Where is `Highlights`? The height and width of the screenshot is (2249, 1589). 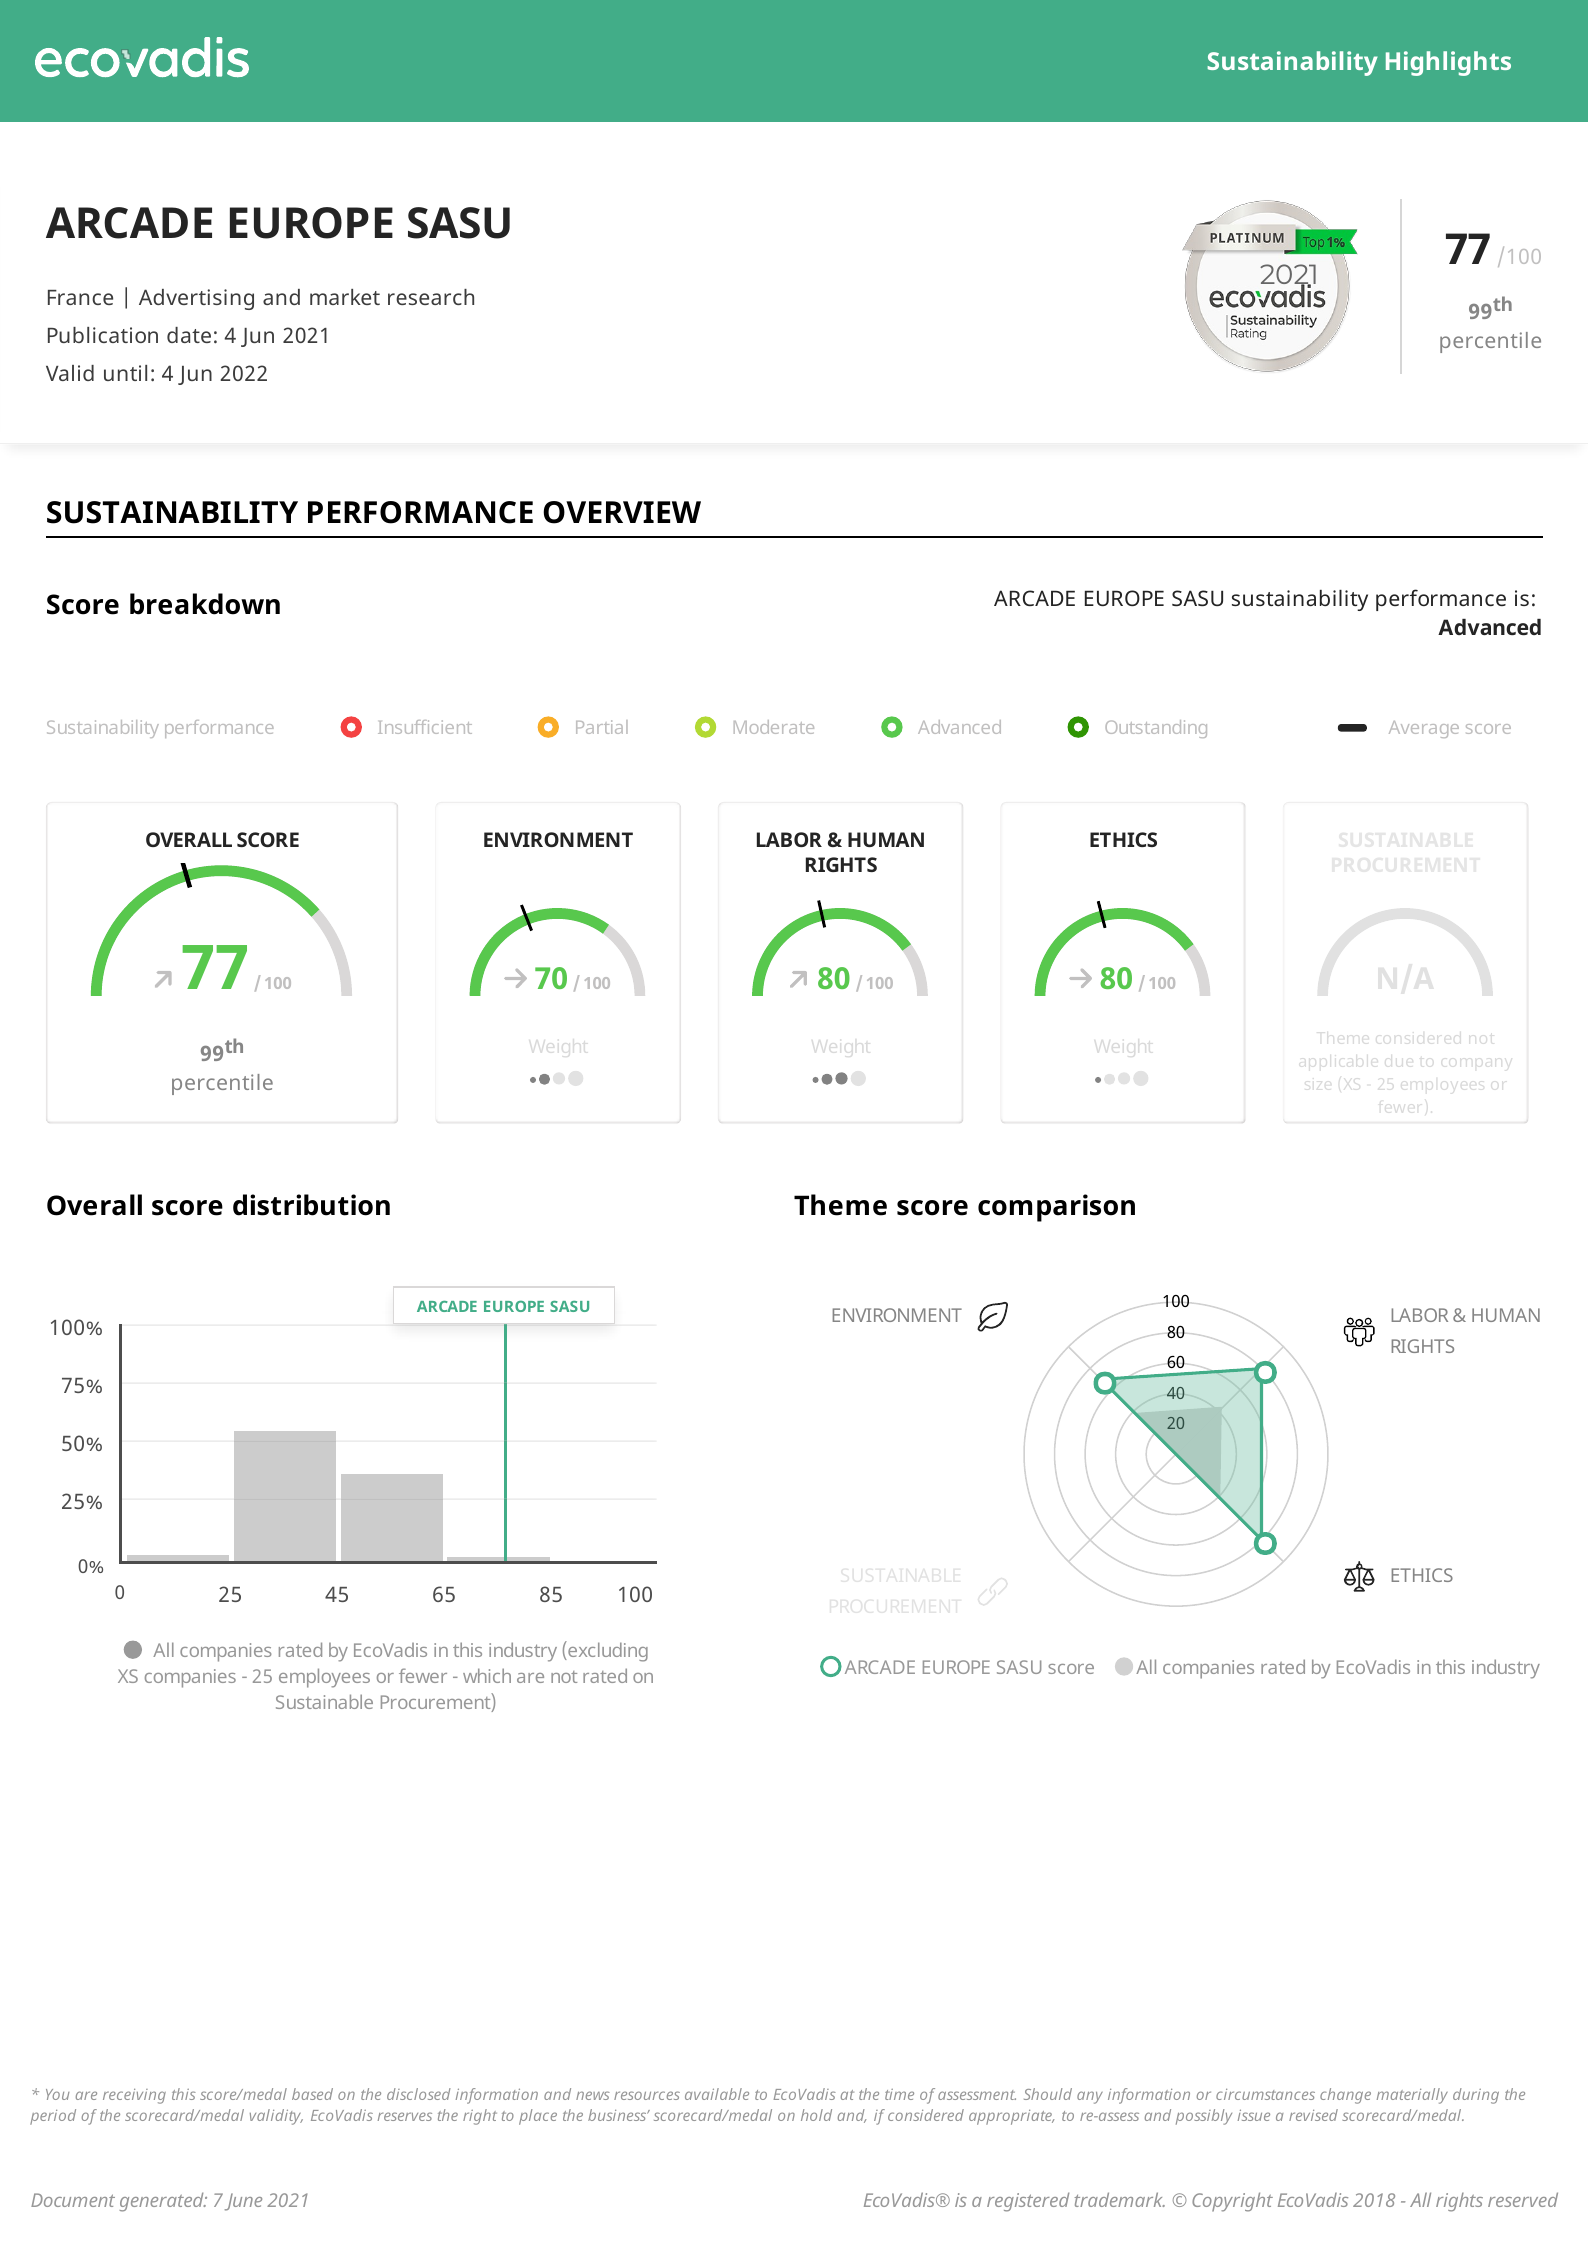 Highlights is located at coordinates (1448, 63).
